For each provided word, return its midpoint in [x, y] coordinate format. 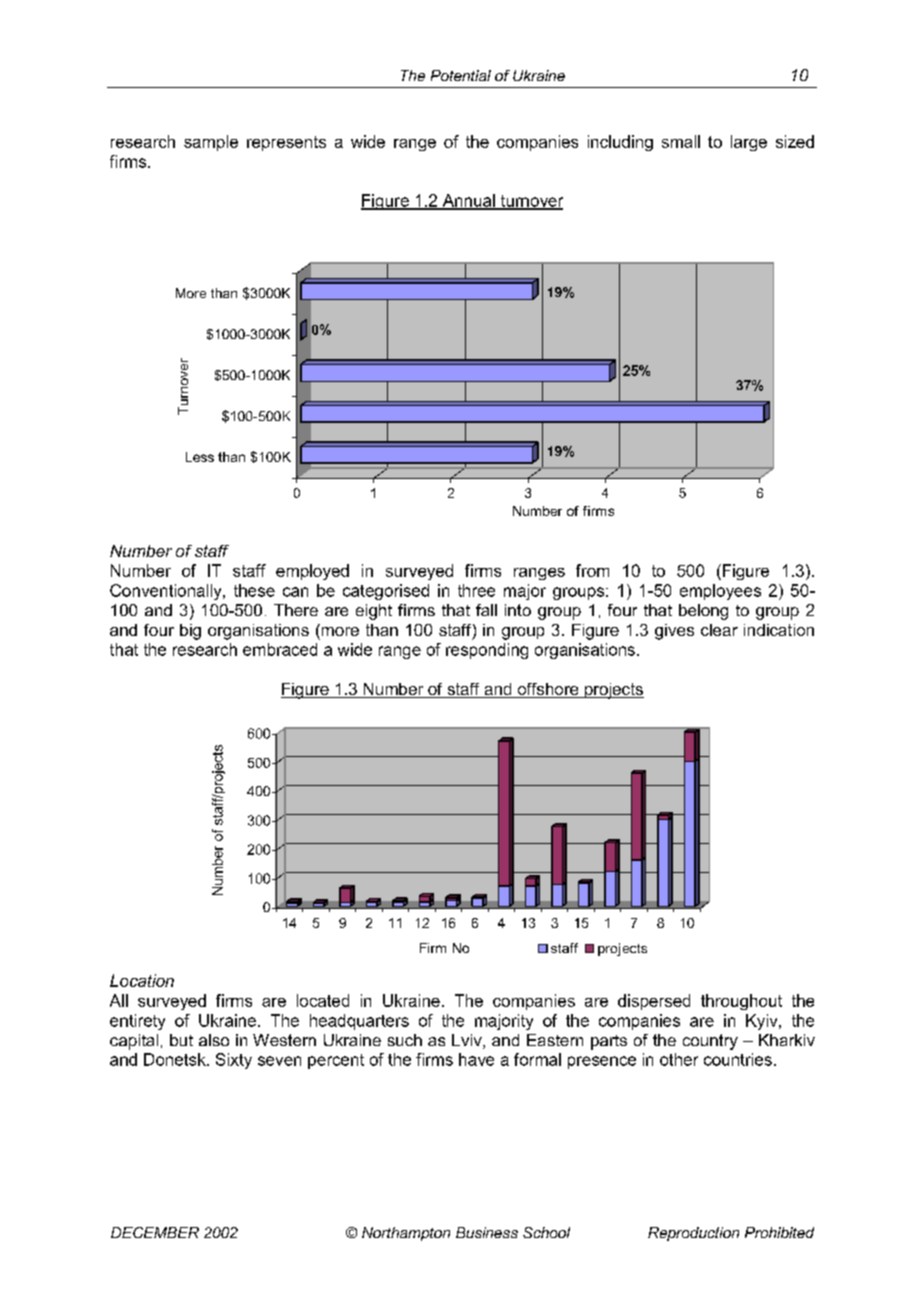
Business [487, 1232]
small [681, 141]
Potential [461, 75]
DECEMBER [155, 1232]
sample [211, 143]
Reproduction [693, 1234]
